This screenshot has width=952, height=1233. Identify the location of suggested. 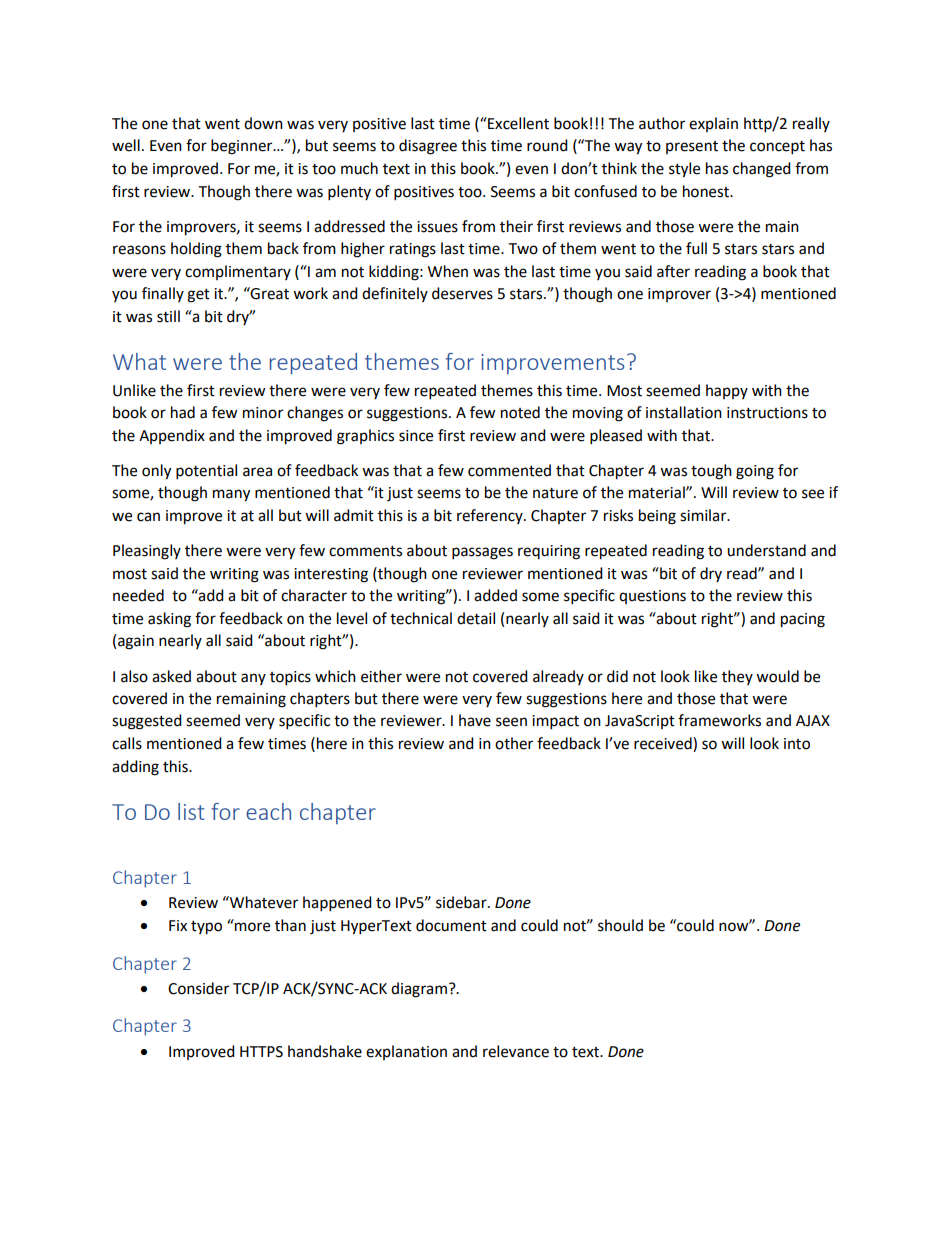
(147, 722).
